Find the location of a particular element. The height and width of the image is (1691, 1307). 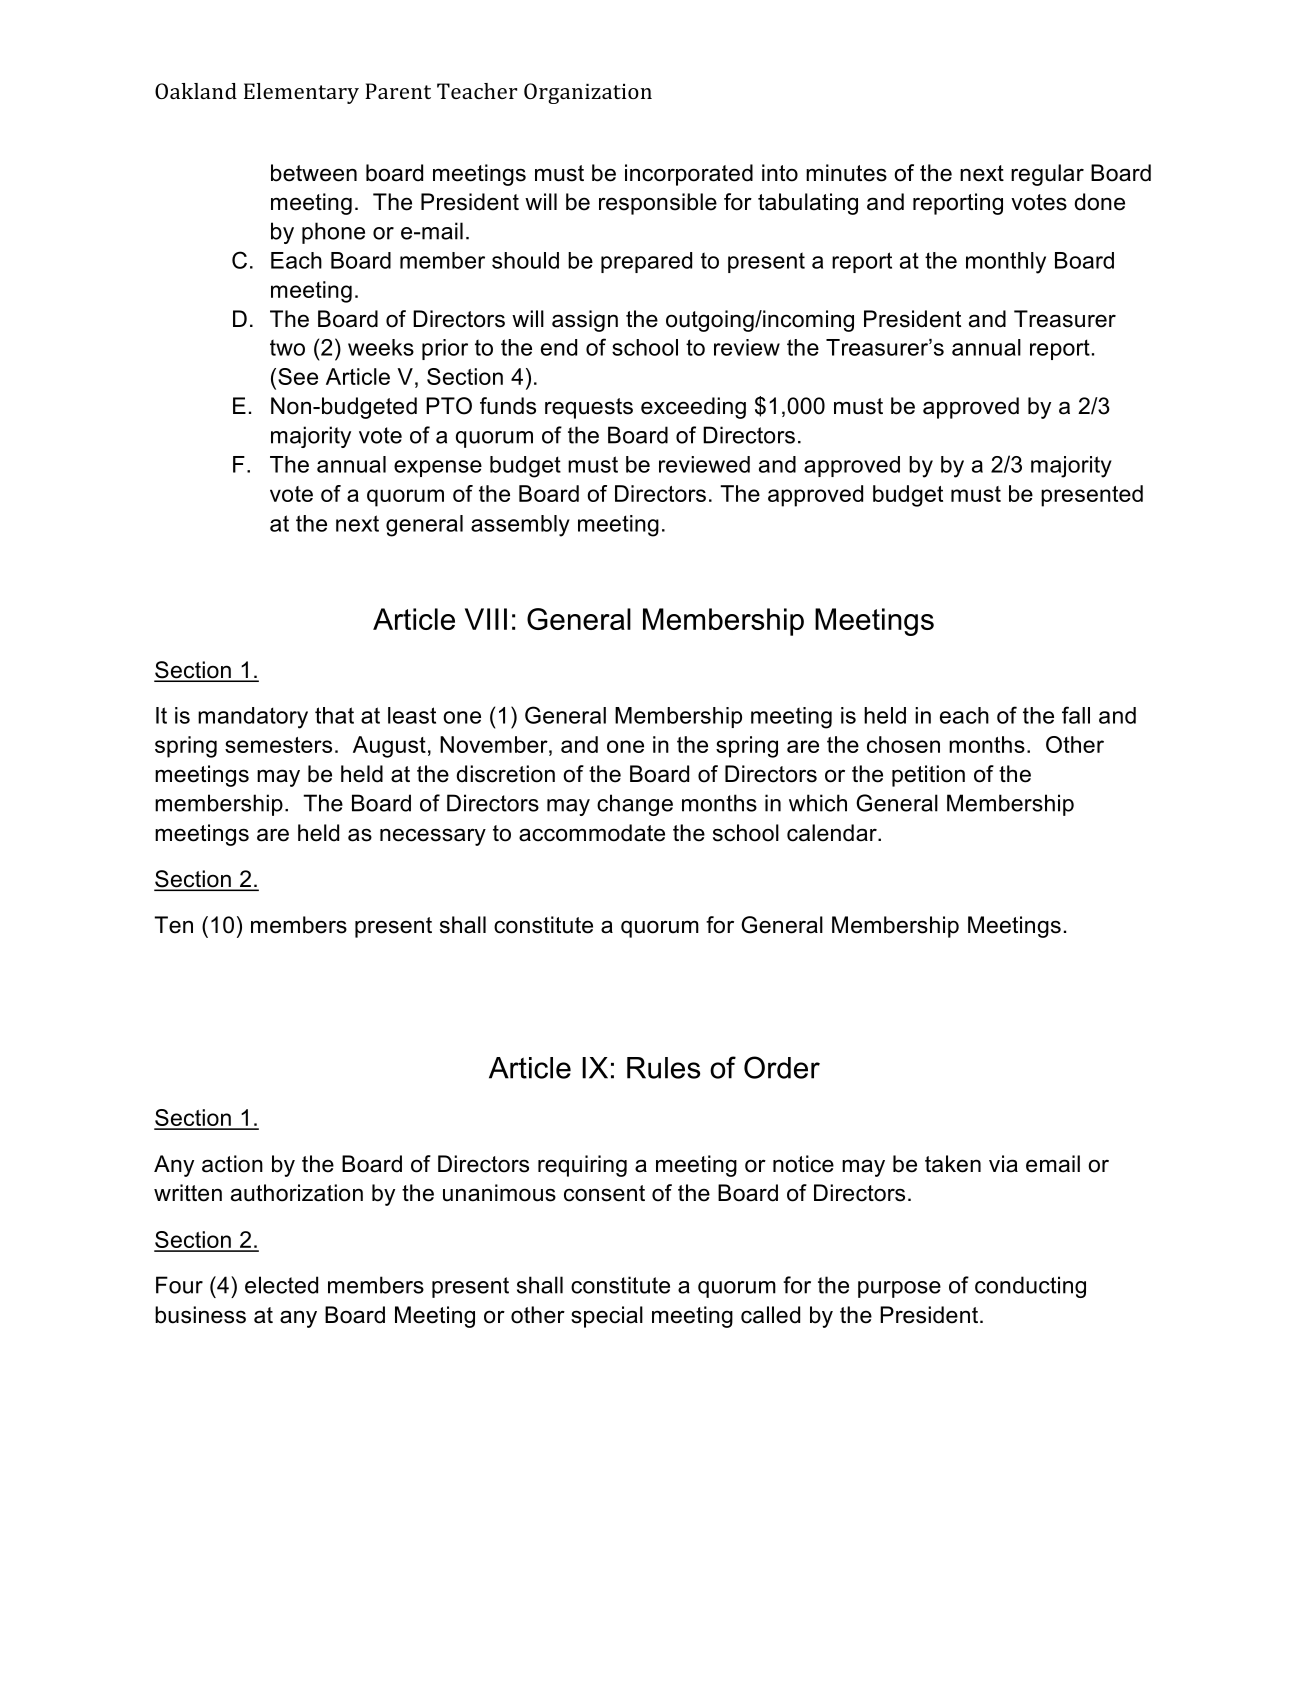

conducting is located at coordinates (1030, 1287).
